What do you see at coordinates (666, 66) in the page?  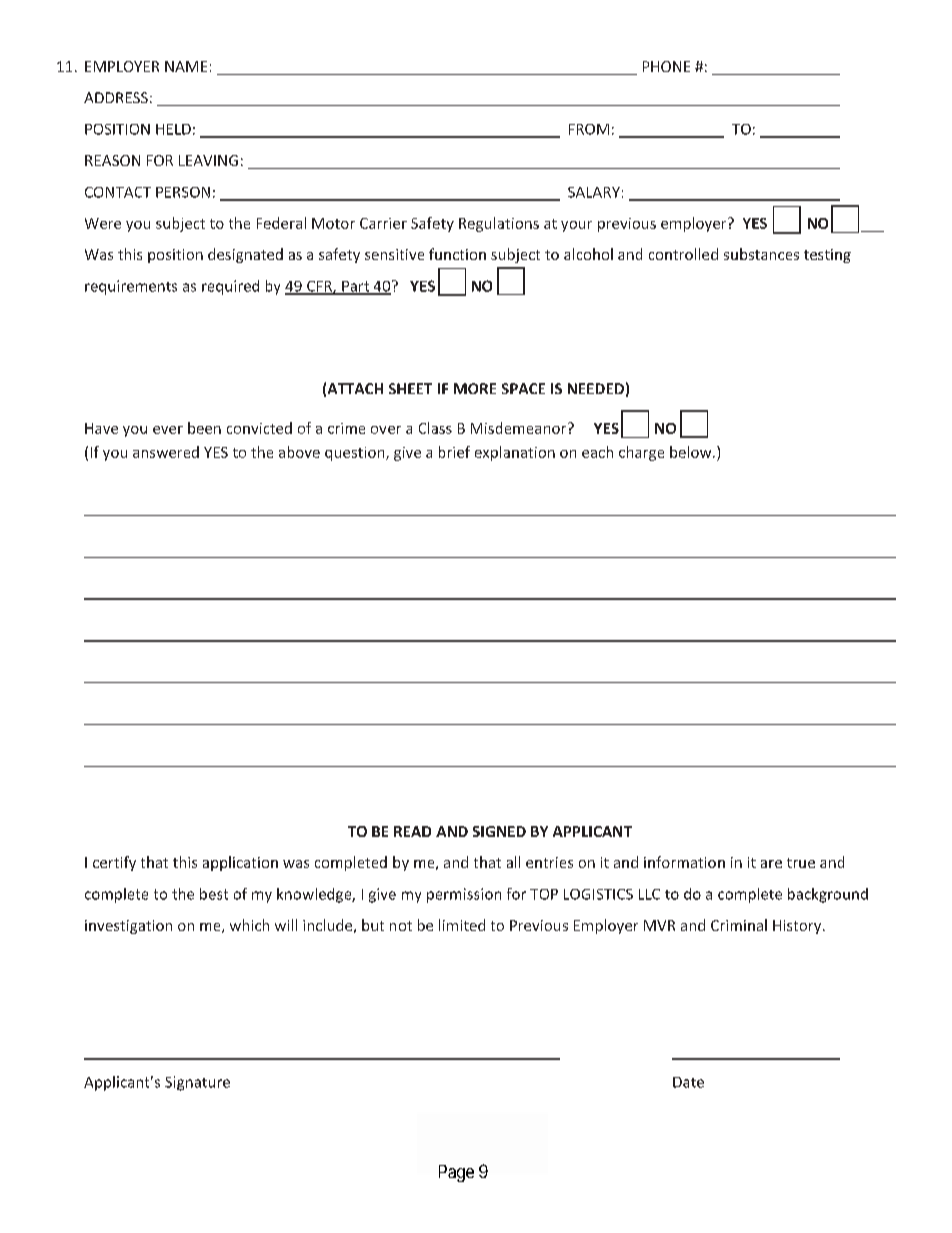 I see `PHONE` at bounding box center [666, 66].
